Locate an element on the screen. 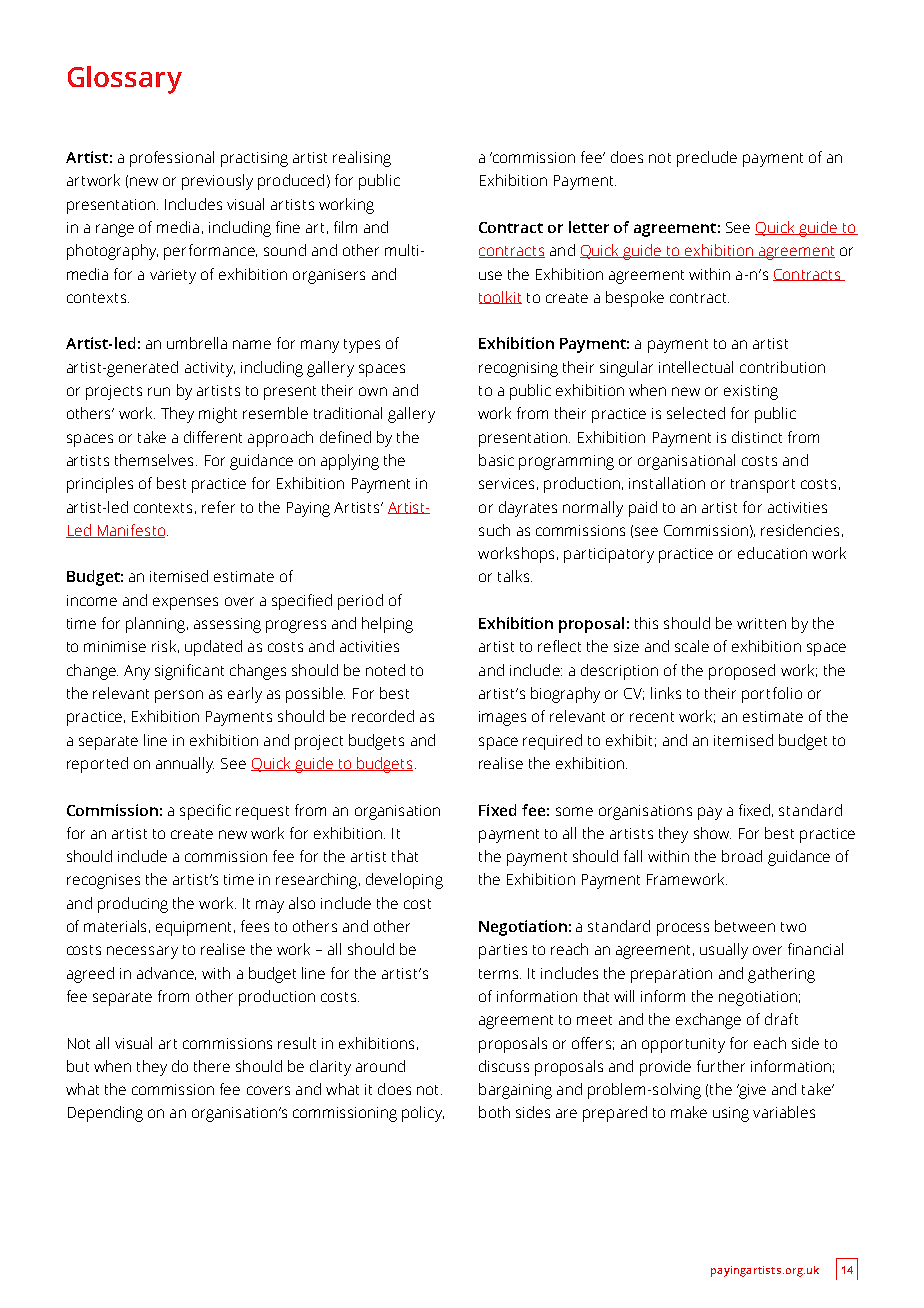 The height and width of the screenshot is (1308, 924). basic is located at coordinates (496, 460).
